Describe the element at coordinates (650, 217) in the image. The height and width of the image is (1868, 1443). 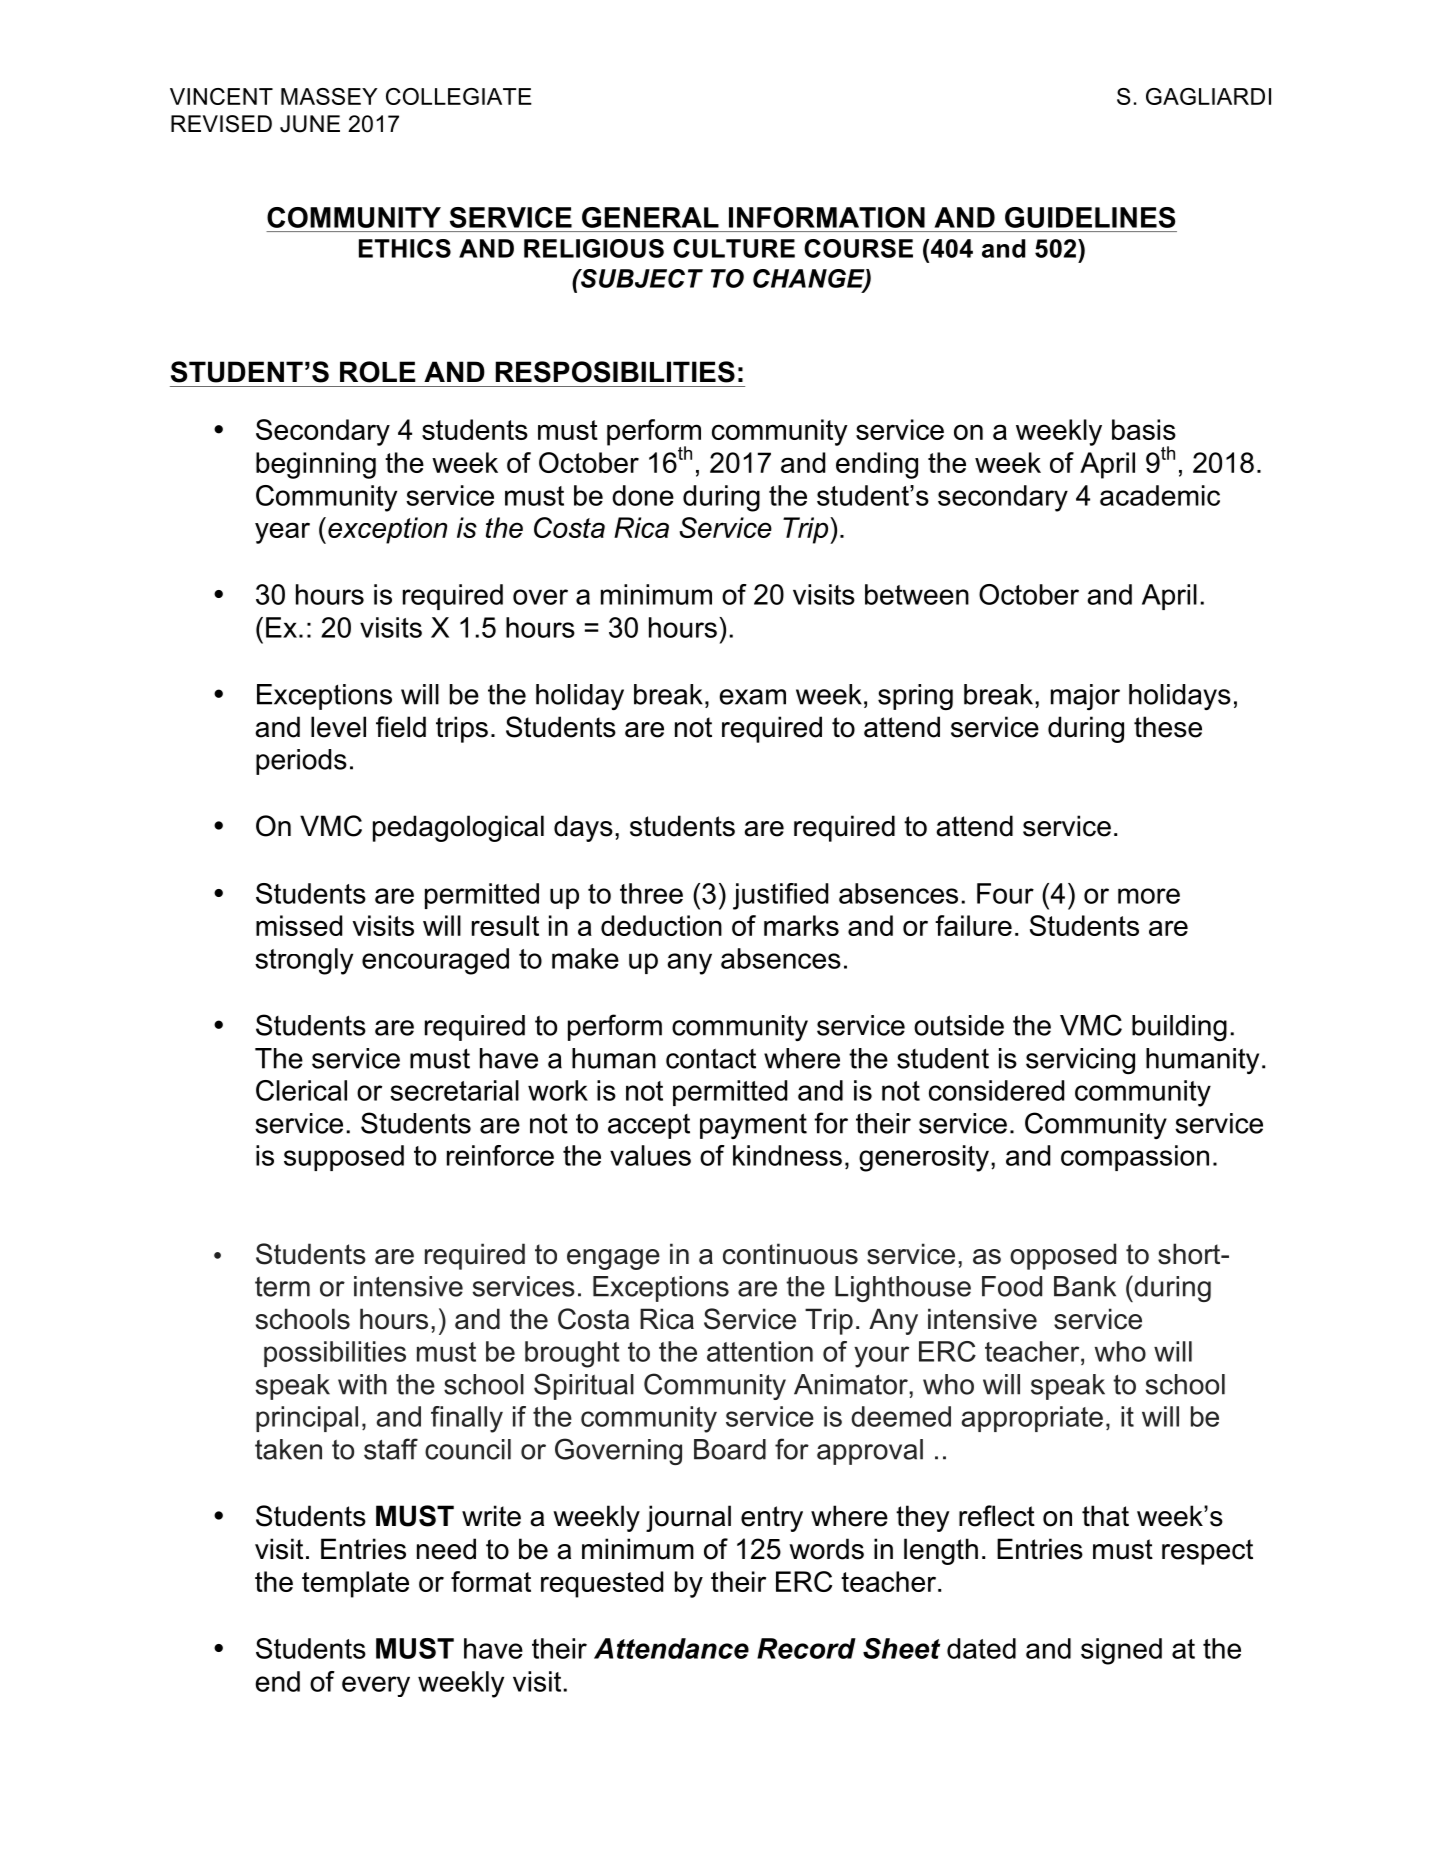
I see `GENERAL` at that location.
